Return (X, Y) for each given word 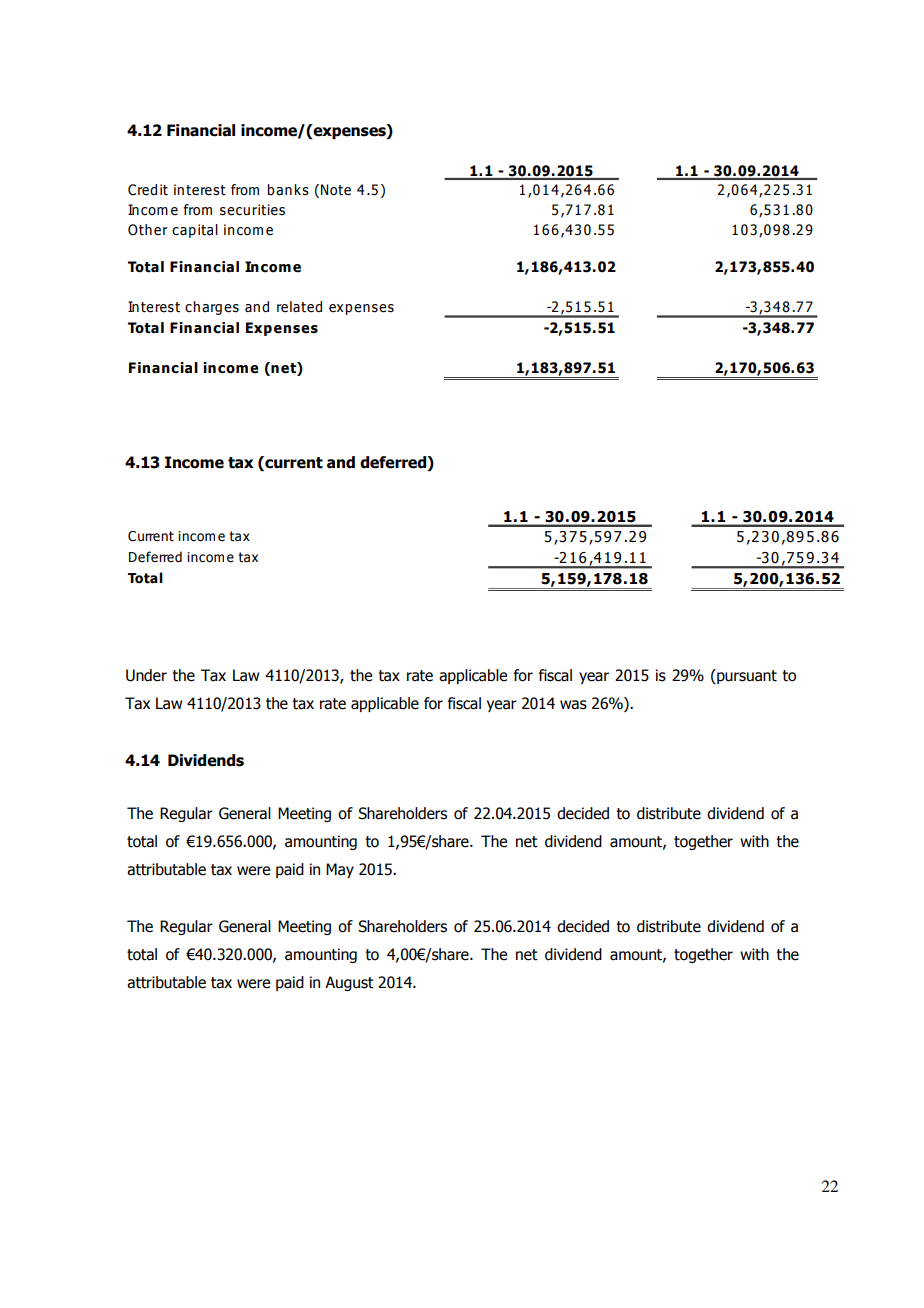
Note (336, 190)
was (573, 705)
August (349, 983)
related (299, 307)
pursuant (746, 676)
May (340, 870)
